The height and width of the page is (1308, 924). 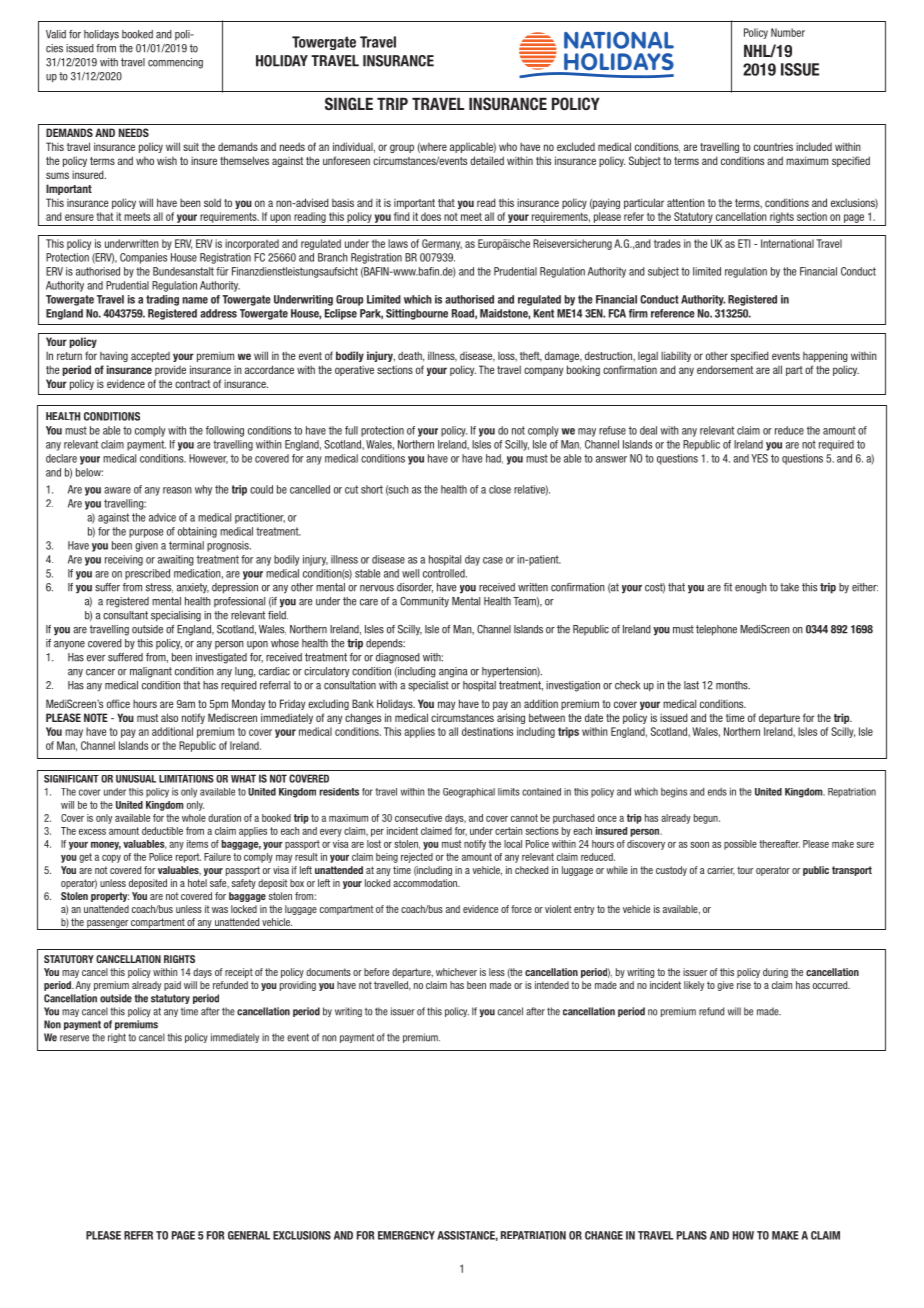 I want to click on PLANS, so click(x=692, y=1235).
